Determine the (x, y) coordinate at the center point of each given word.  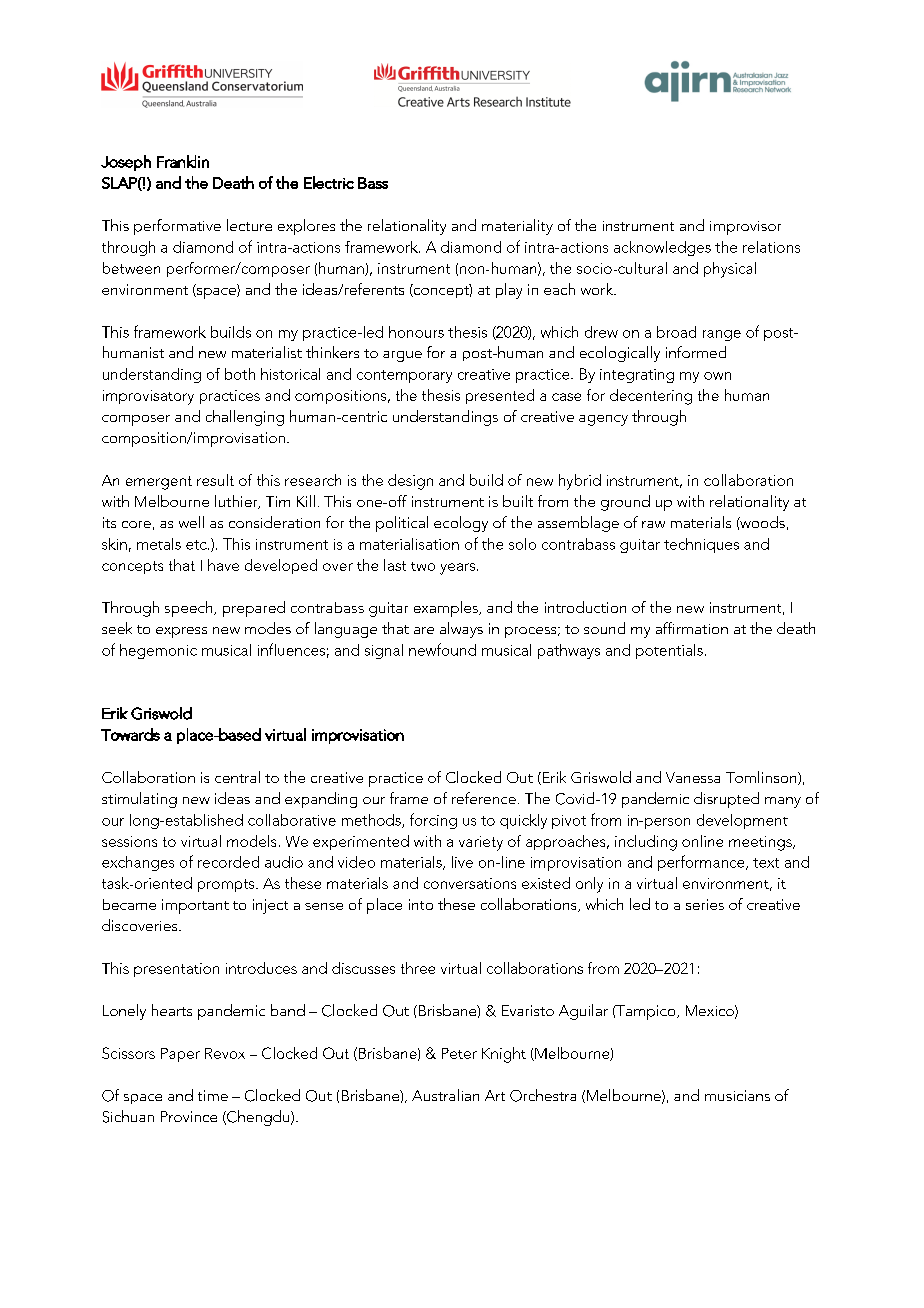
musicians (737, 1095)
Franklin (183, 161)
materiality (517, 227)
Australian (445, 1095)
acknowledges (662, 248)
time (213, 1095)
